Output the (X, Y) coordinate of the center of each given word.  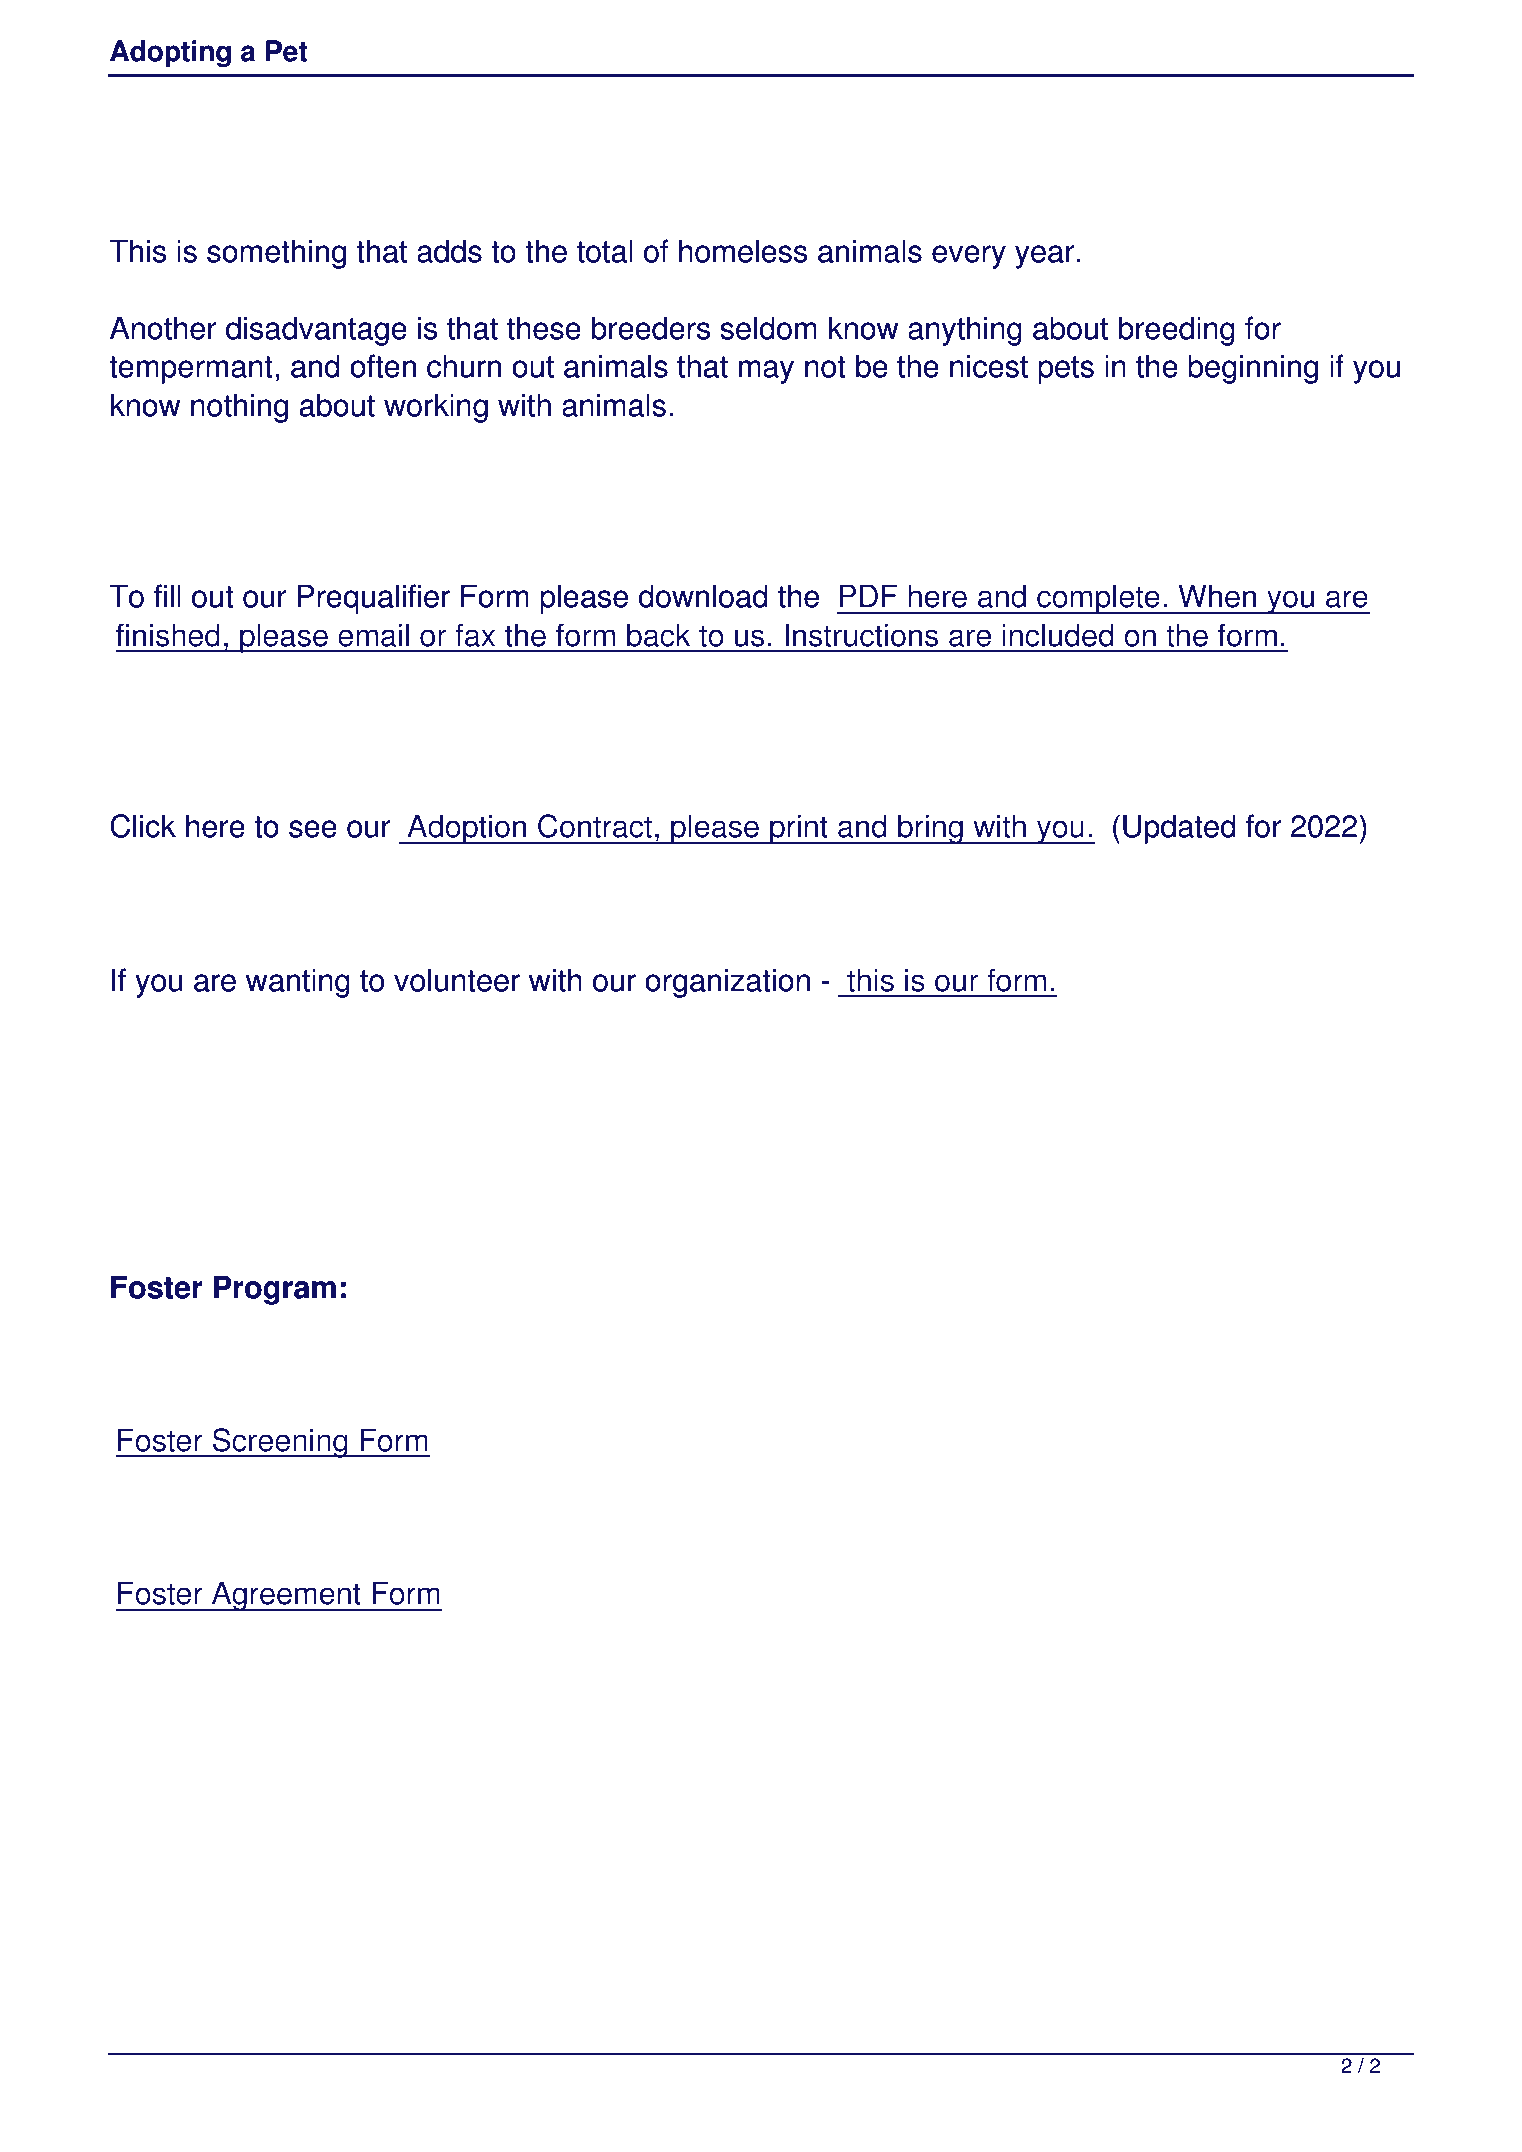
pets (1066, 370)
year (1045, 257)
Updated (1179, 829)
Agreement (286, 1596)
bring (930, 829)
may (766, 372)
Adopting (170, 53)
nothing (239, 408)
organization (727, 983)
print (799, 829)
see (313, 829)
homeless (743, 251)
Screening (280, 1443)
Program (275, 1290)
